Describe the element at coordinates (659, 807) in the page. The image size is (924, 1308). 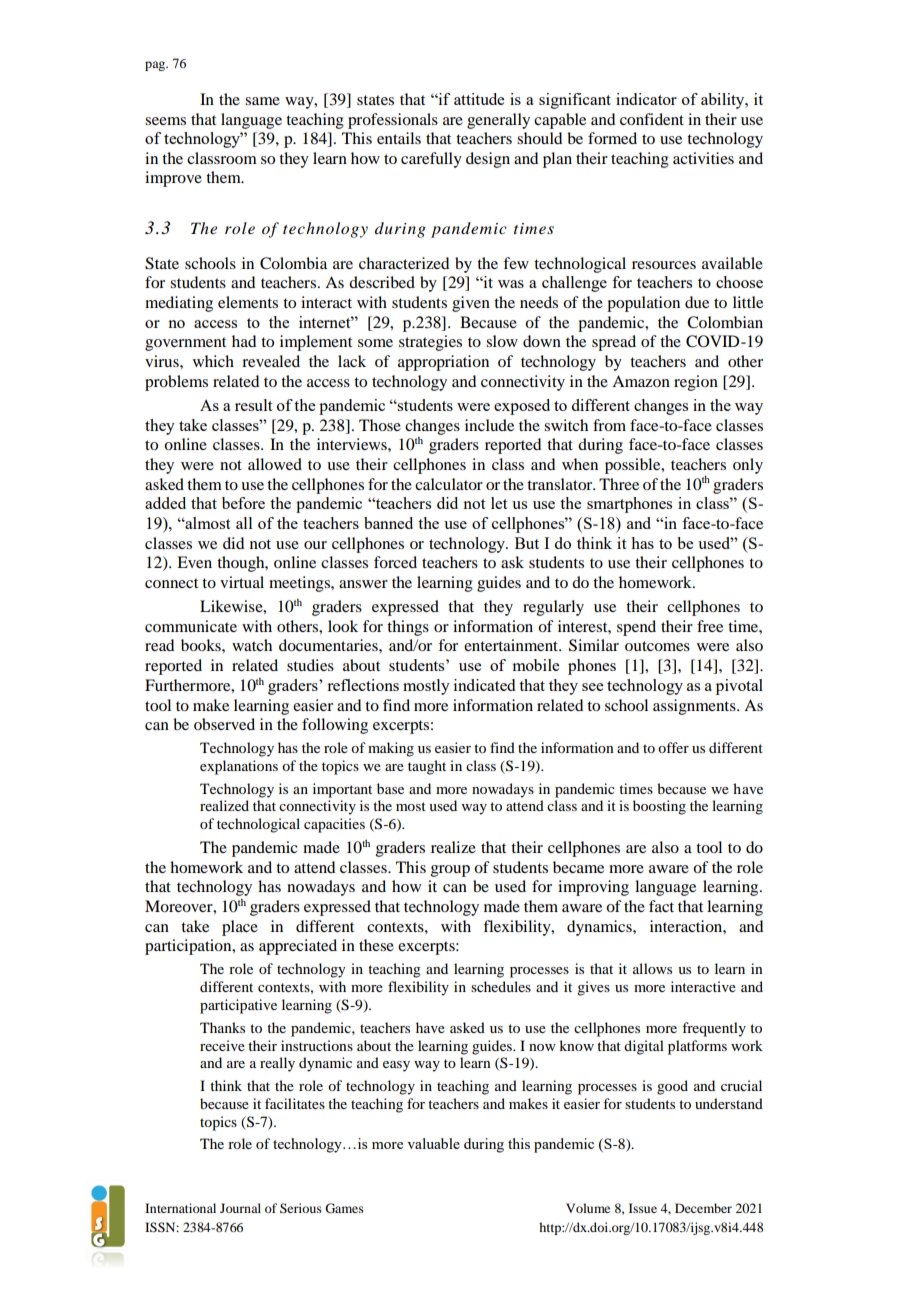
I see `boosting` at that location.
